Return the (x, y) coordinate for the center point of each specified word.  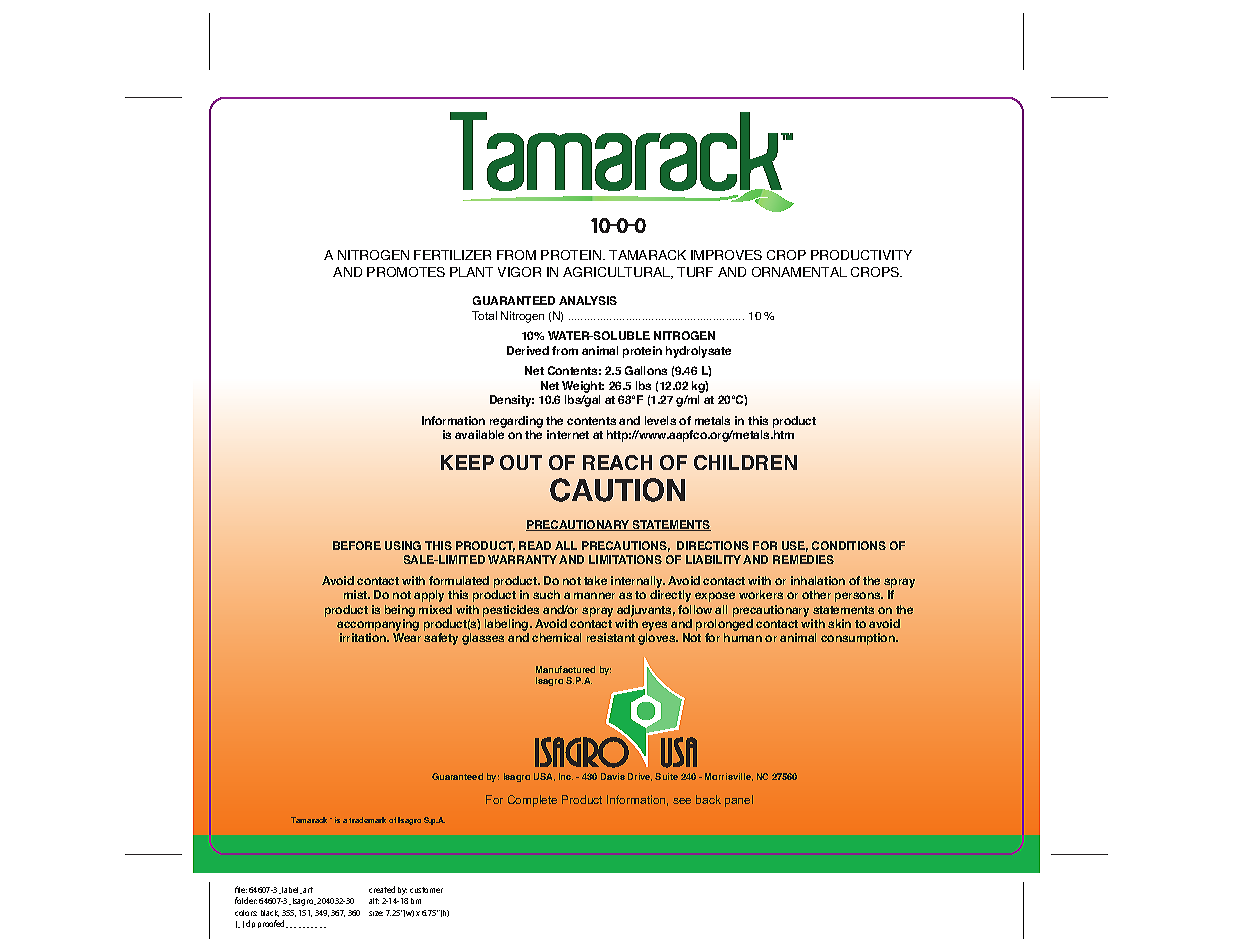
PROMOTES (406, 272)
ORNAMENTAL (799, 272)
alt (374, 901)
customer (426, 890)
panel (739, 801)
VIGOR (519, 272)
